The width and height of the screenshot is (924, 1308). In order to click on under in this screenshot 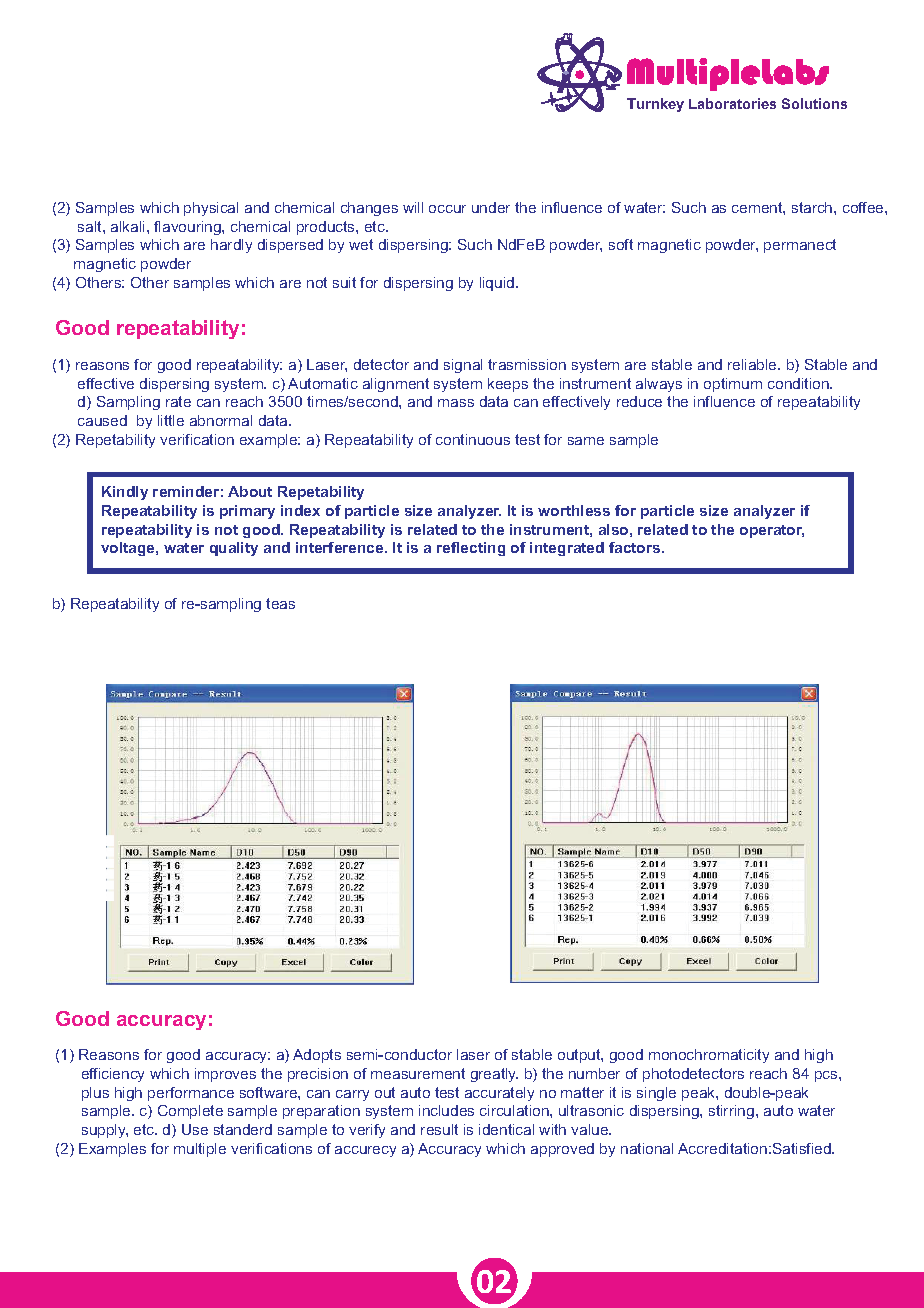, I will do `click(491, 207)`.
